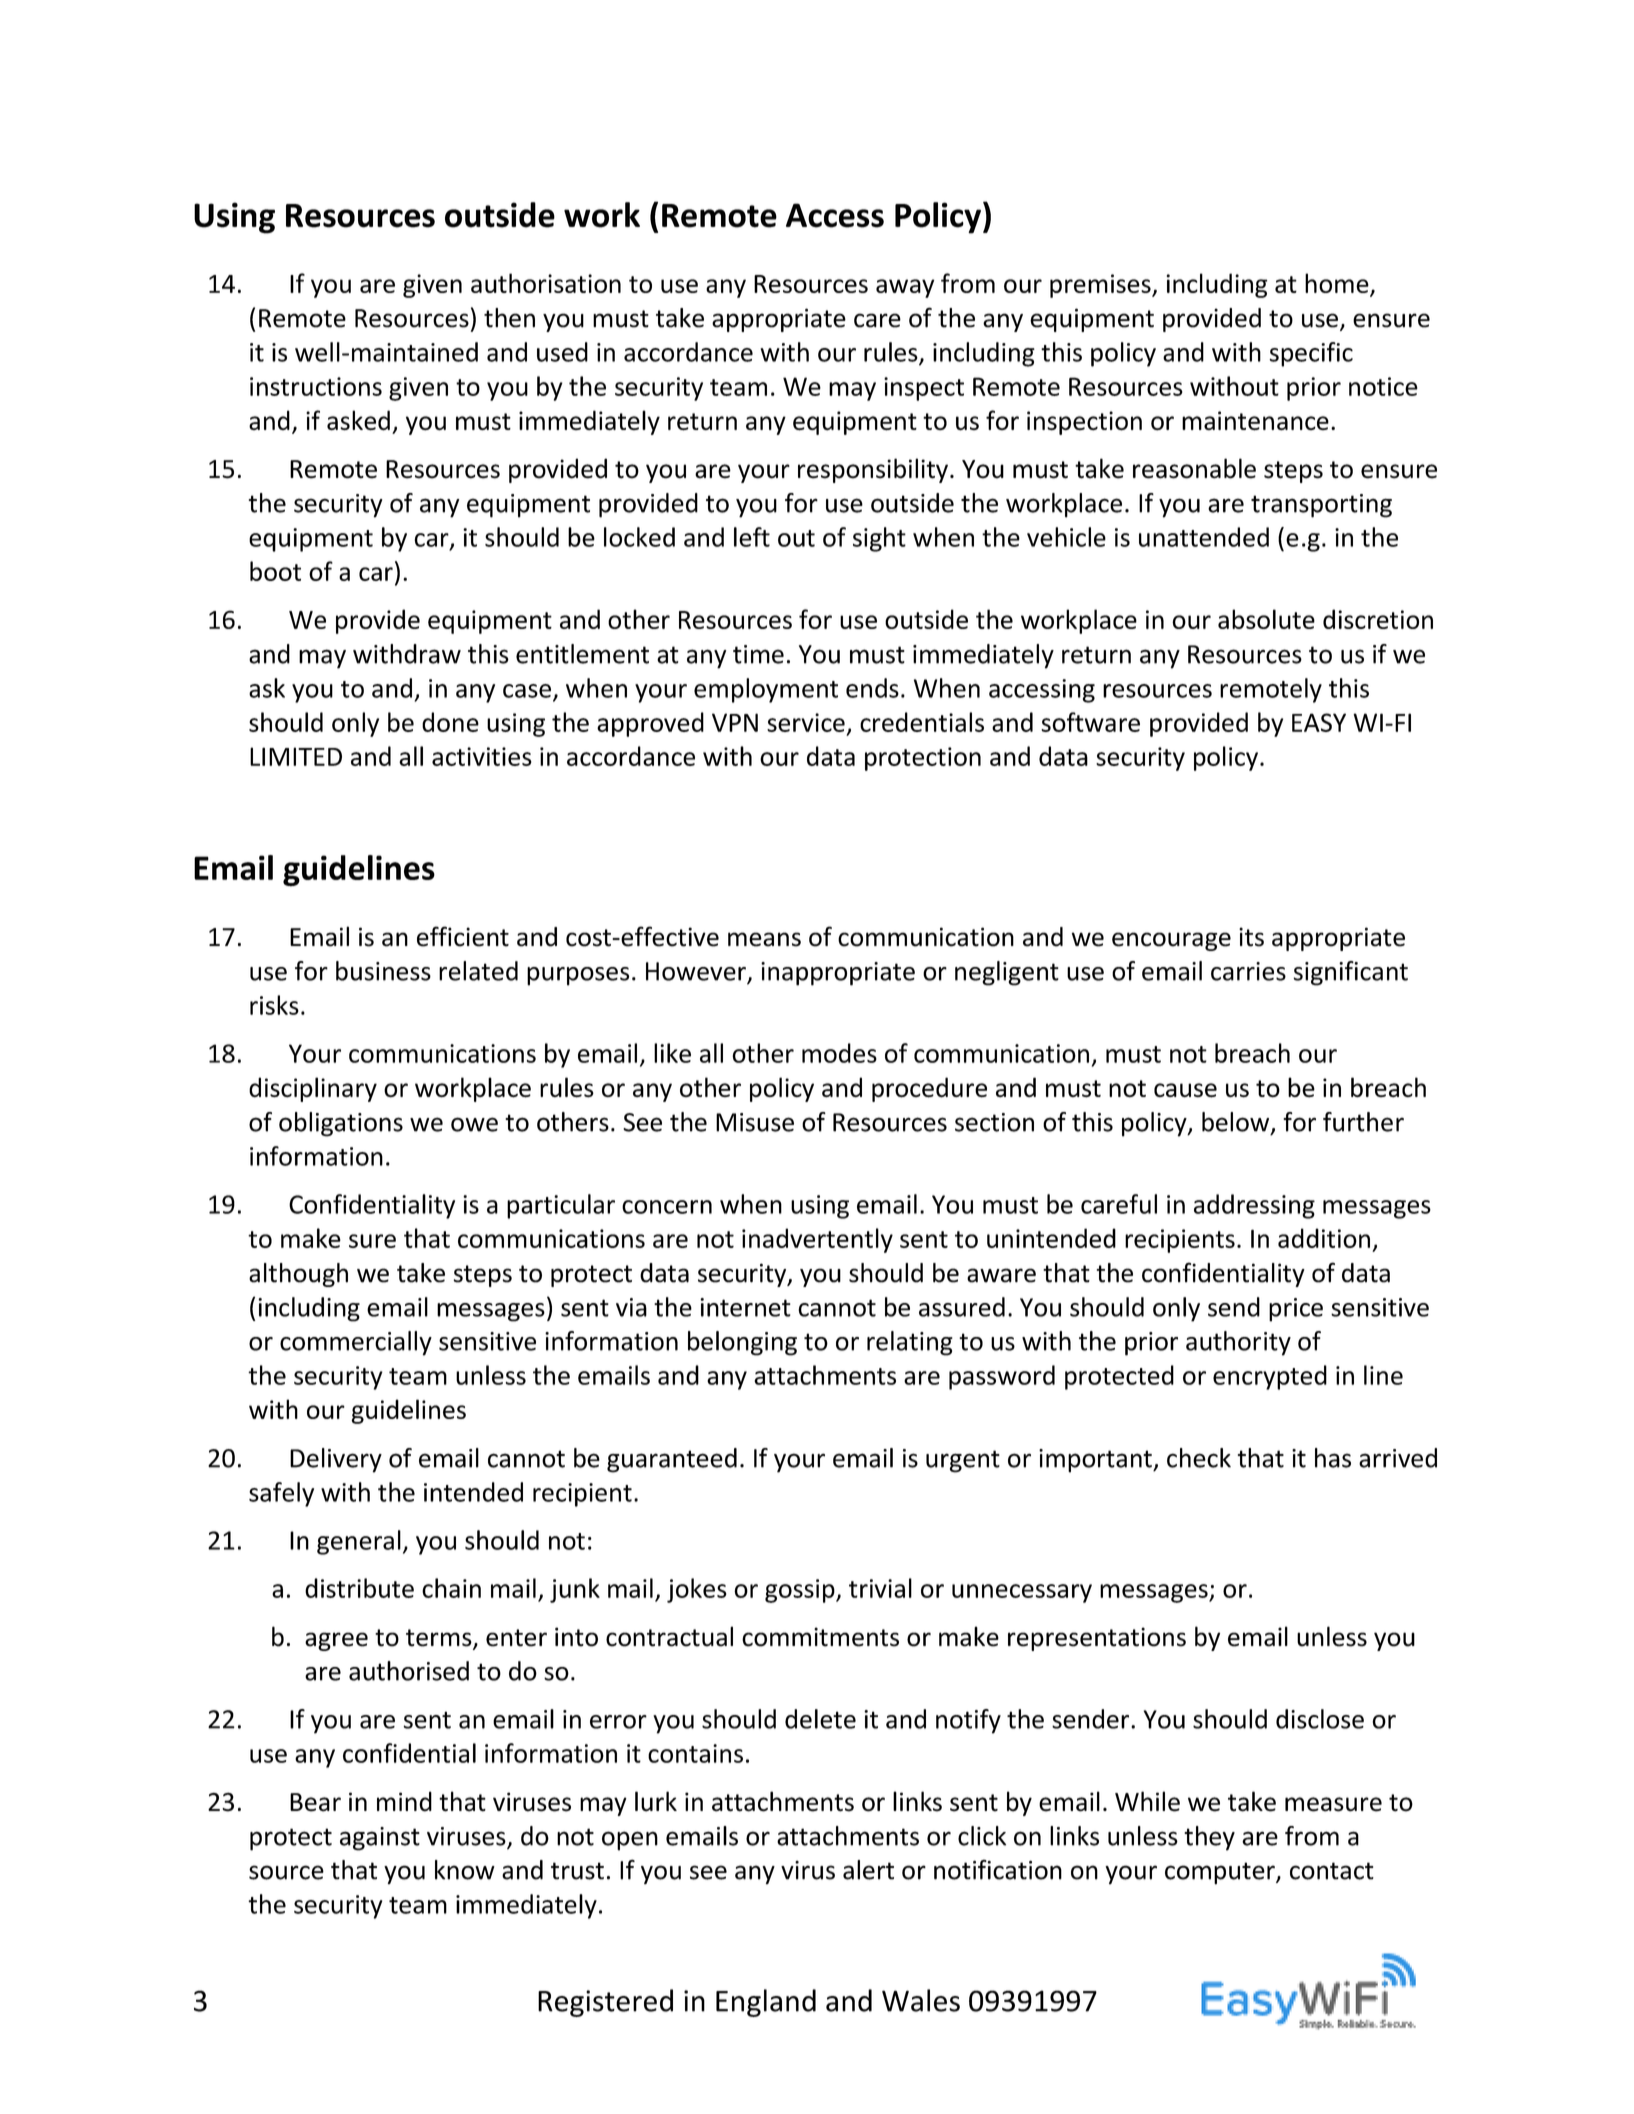 This page has height=2114, width=1634. Describe the element at coordinates (905, 288) in the page. I see `away` at that location.
